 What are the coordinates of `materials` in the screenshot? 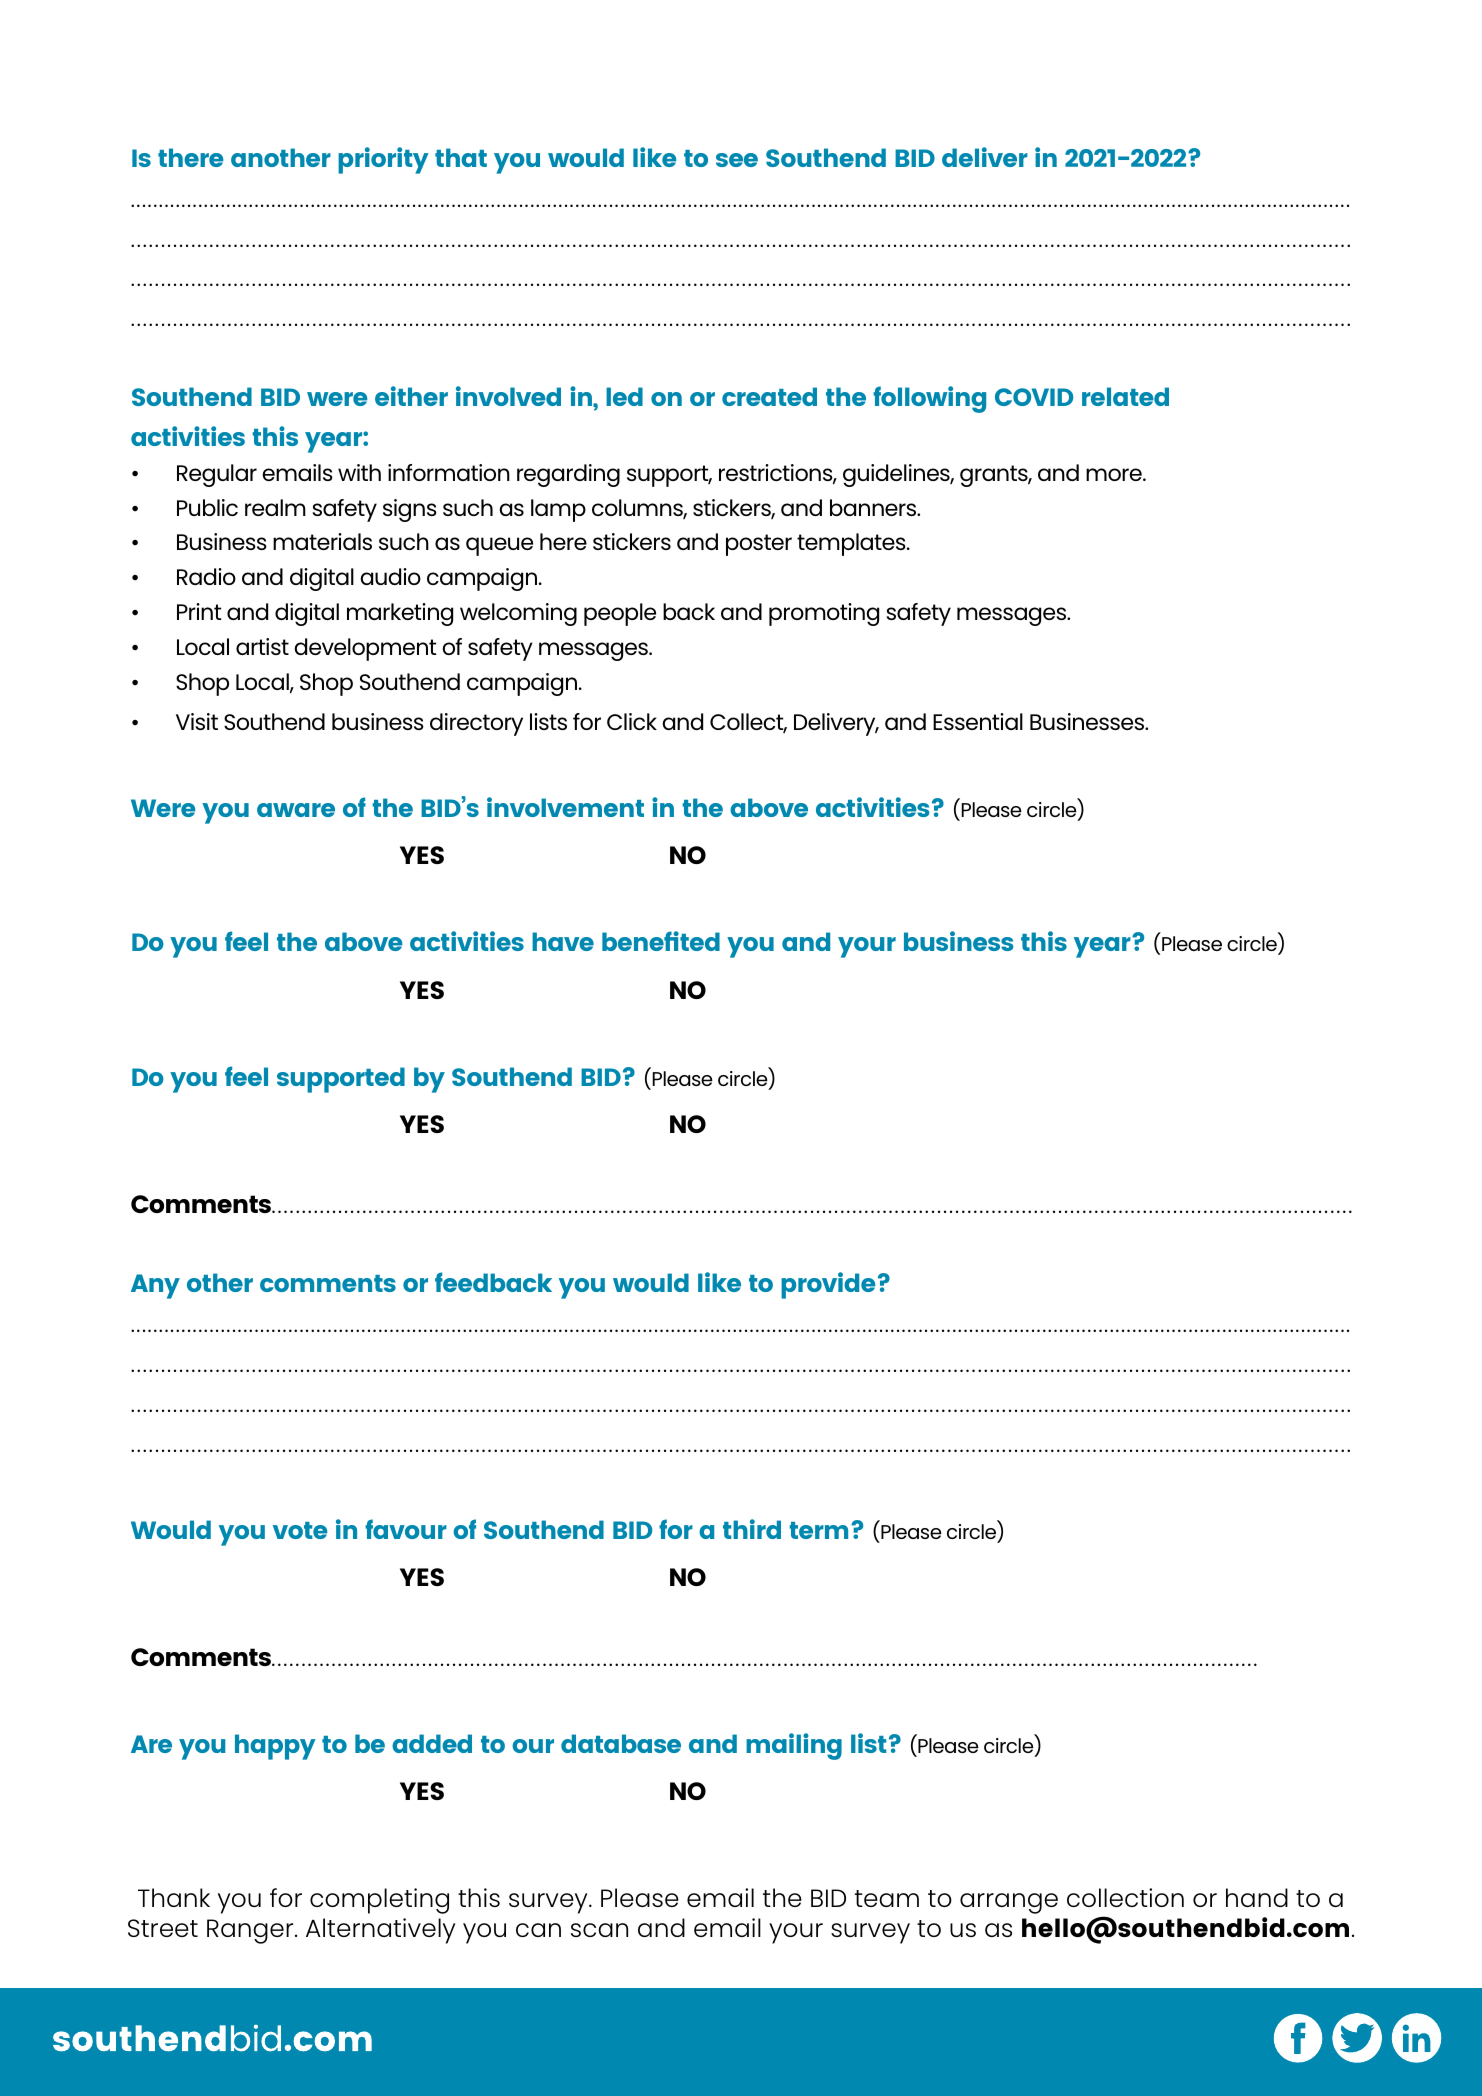 It's located at (322, 541).
